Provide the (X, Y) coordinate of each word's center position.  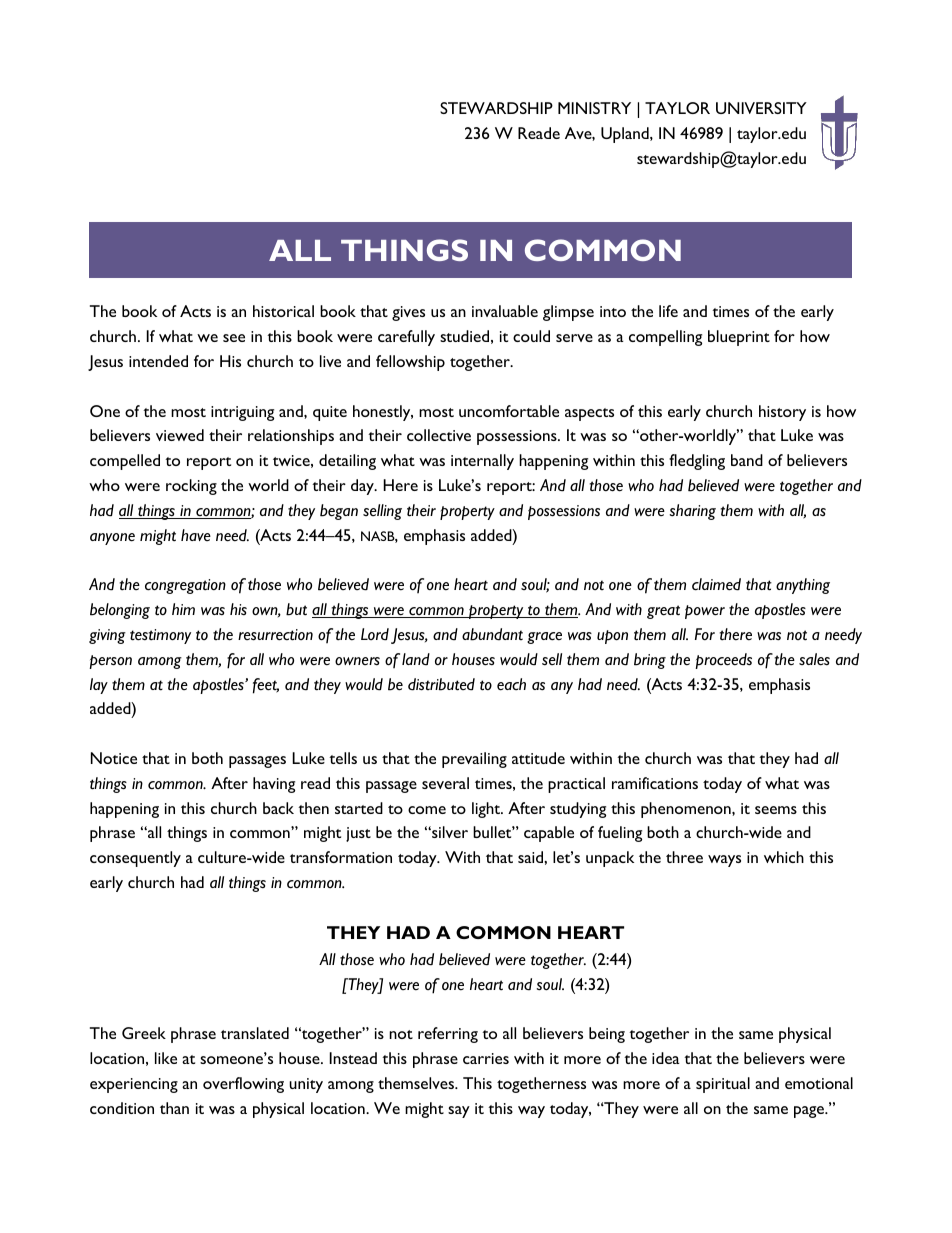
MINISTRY (594, 108)
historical (283, 311)
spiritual (723, 1085)
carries (486, 1058)
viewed (180, 435)
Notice (114, 758)
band (747, 460)
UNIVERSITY (761, 108)
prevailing (474, 760)
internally (482, 462)
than (174, 1108)
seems (776, 810)
